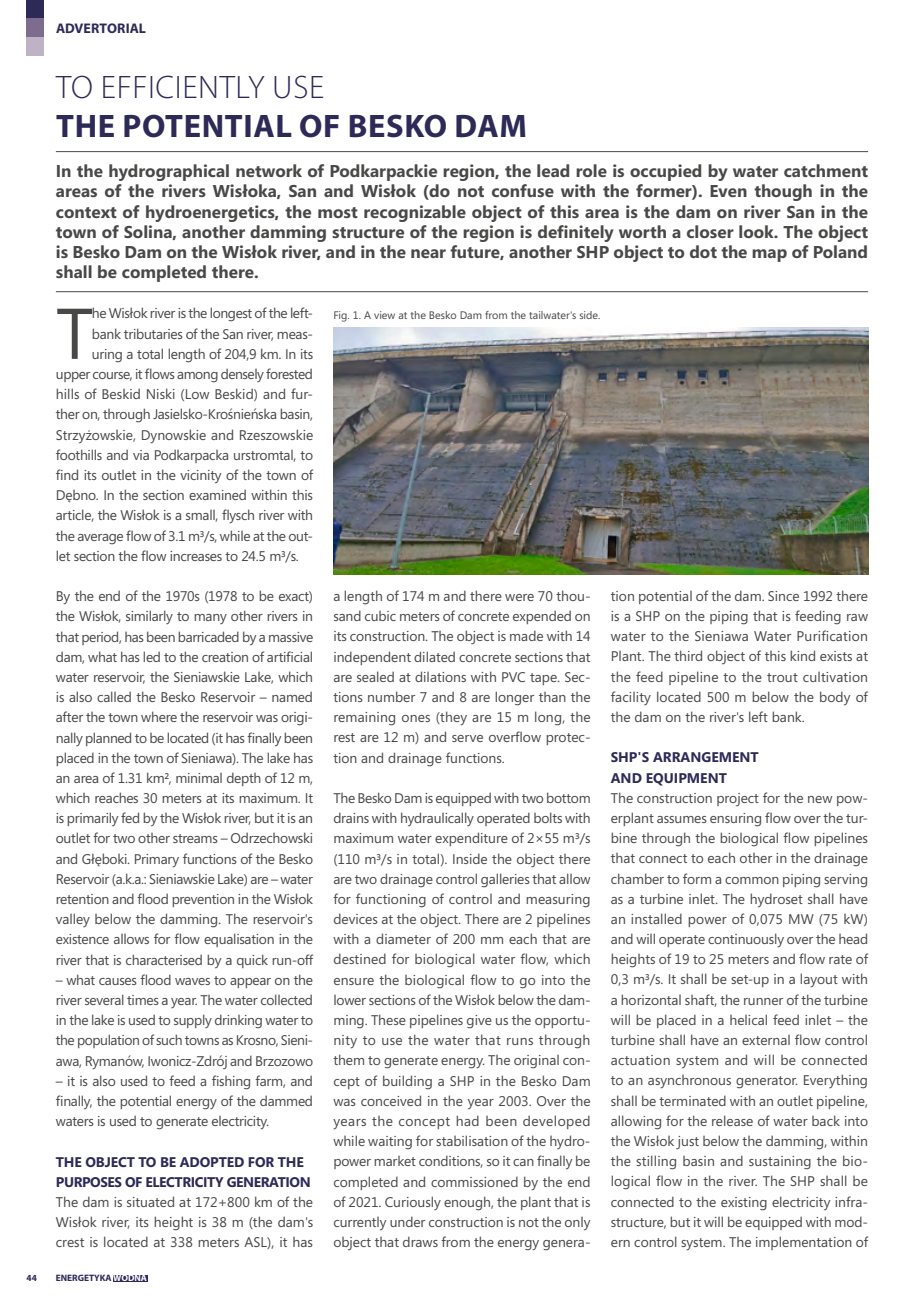  What do you see at coordinates (184, 87) in the screenshot?
I see `EFFICIENTLY` at bounding box center [184, 87].
